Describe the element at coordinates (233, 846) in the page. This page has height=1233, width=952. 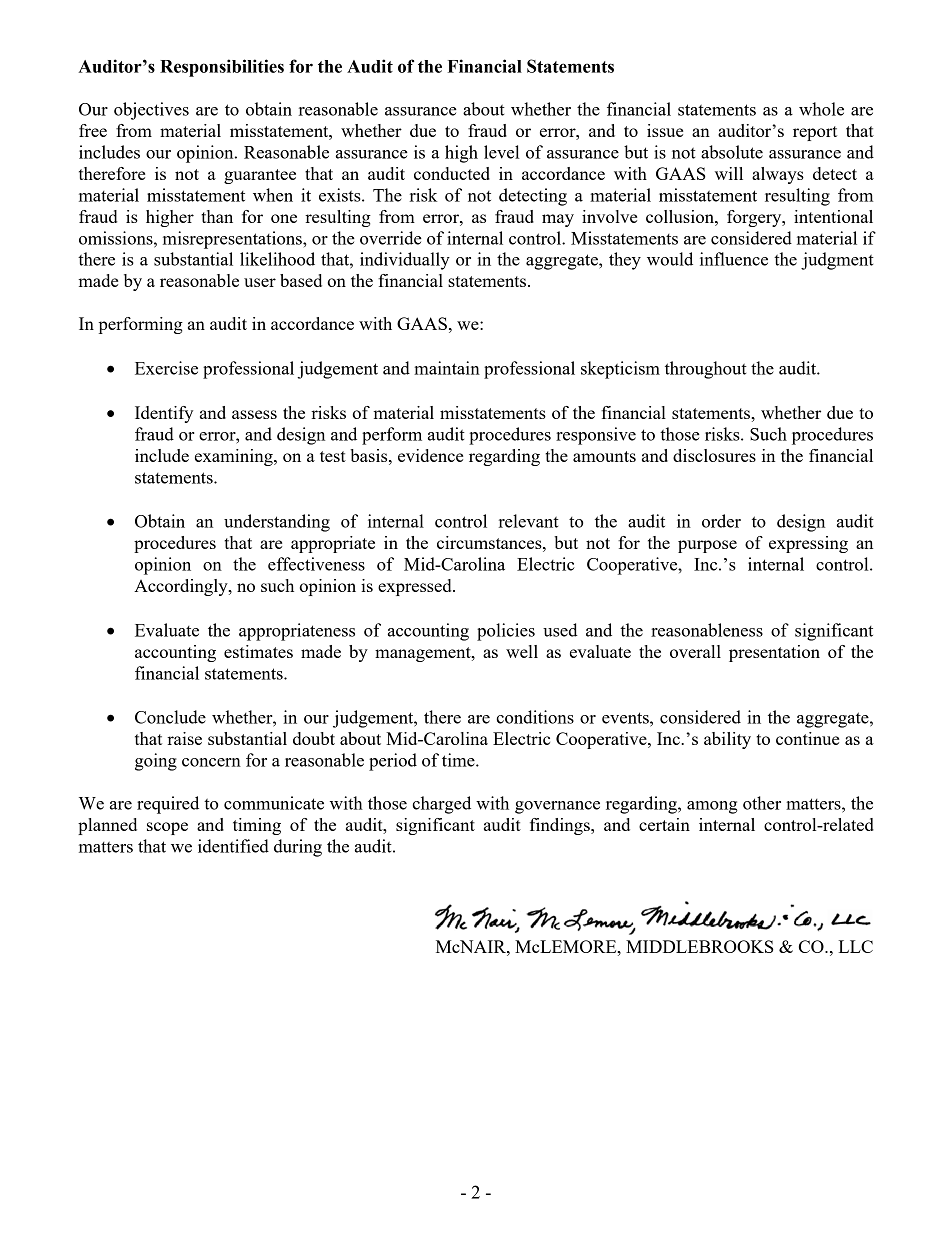
I see `identified` at that location.
